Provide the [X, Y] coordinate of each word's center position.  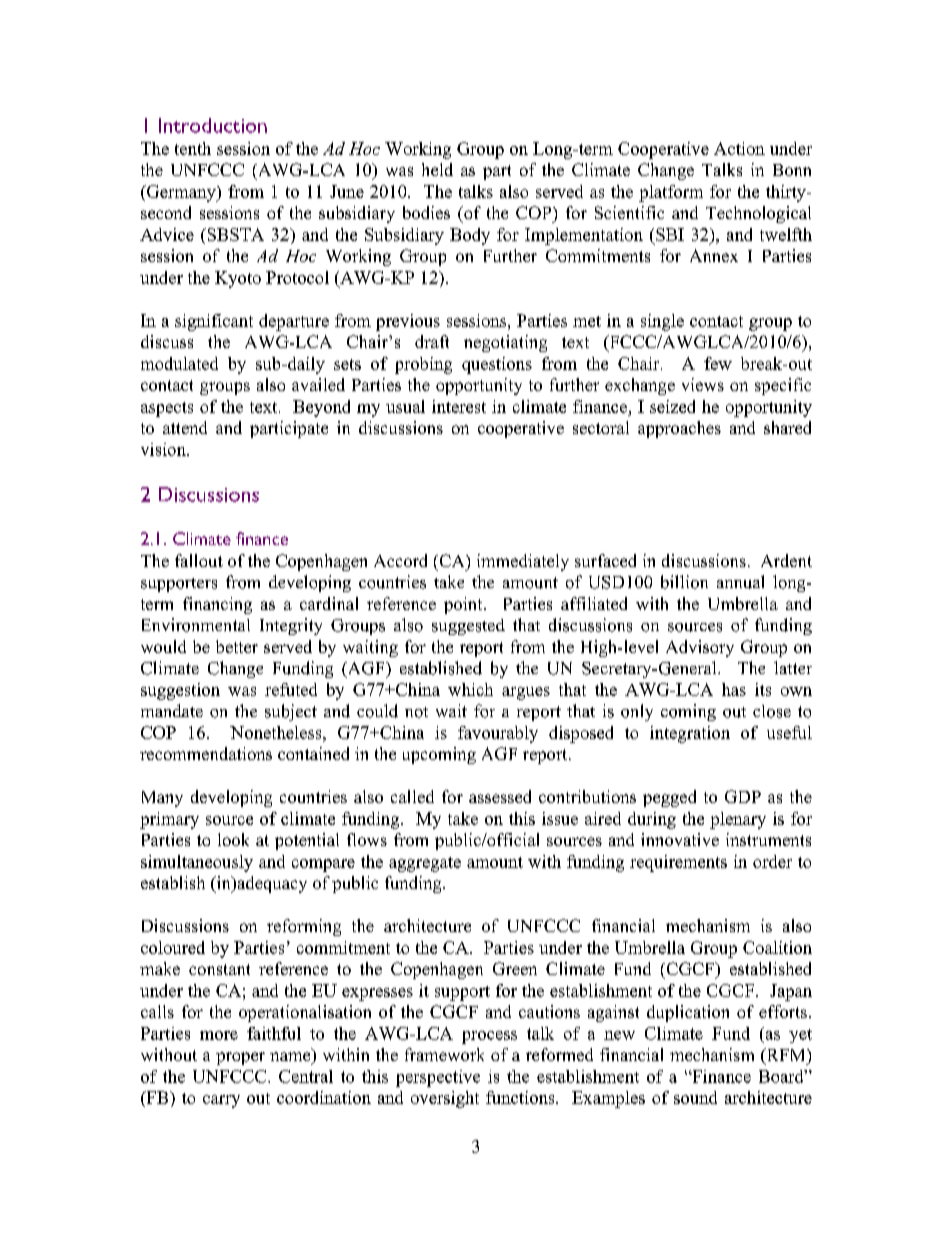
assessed [500, 796]
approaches [679, 429]
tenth [193, 148]
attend [185, 427]
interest [459, 406]
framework [444, 1054]
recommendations [206, 753]
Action [739, 148]
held [437, 169]
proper [240, 1058]
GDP [743, 796]
